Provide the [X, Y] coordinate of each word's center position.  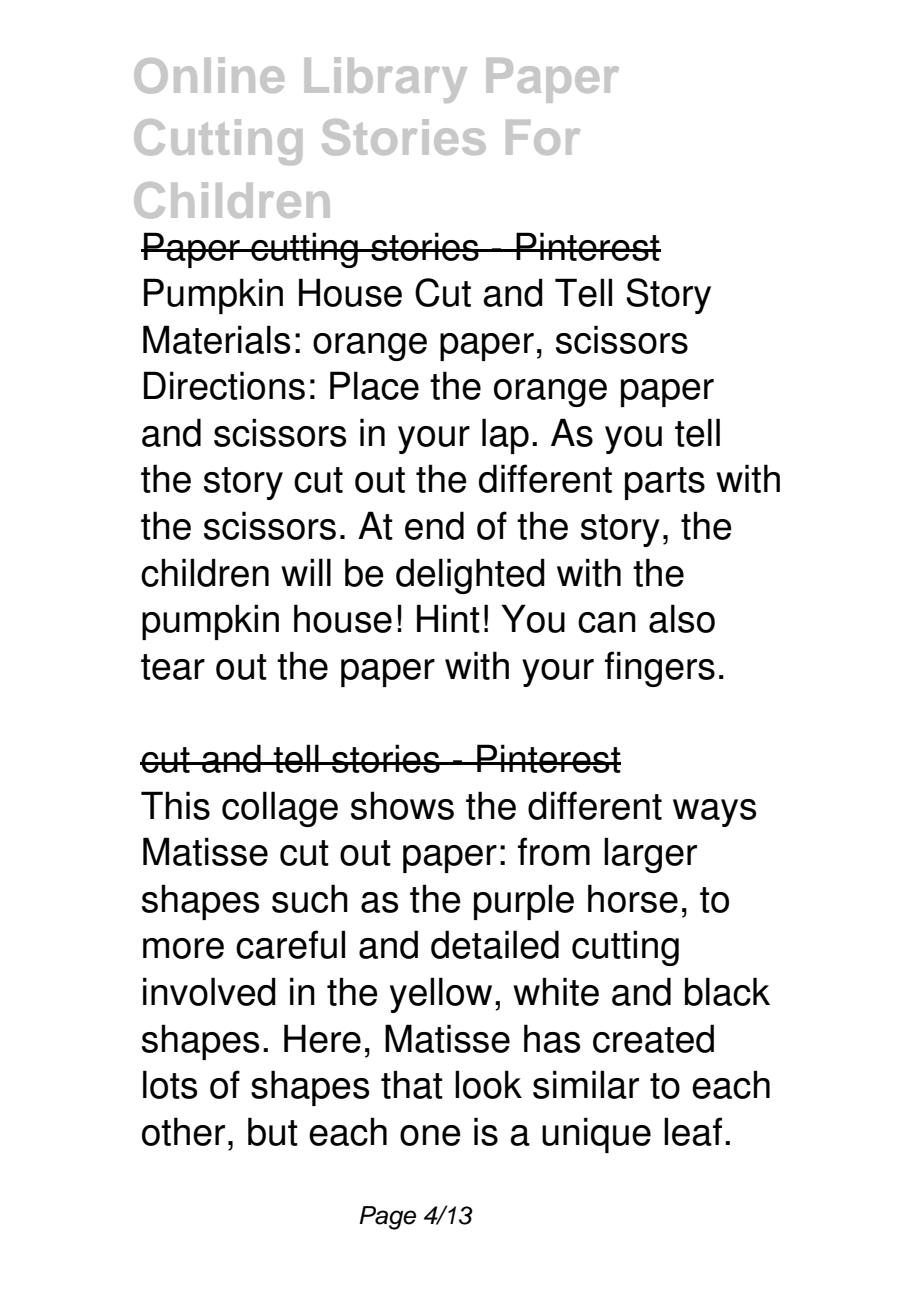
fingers [660, 669]
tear [173, 667]
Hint [448, 618]
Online [209, 75]
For [543, 137]
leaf [693, 1131]
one [430, 1135]
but [273, 1131]
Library [386, 80]
